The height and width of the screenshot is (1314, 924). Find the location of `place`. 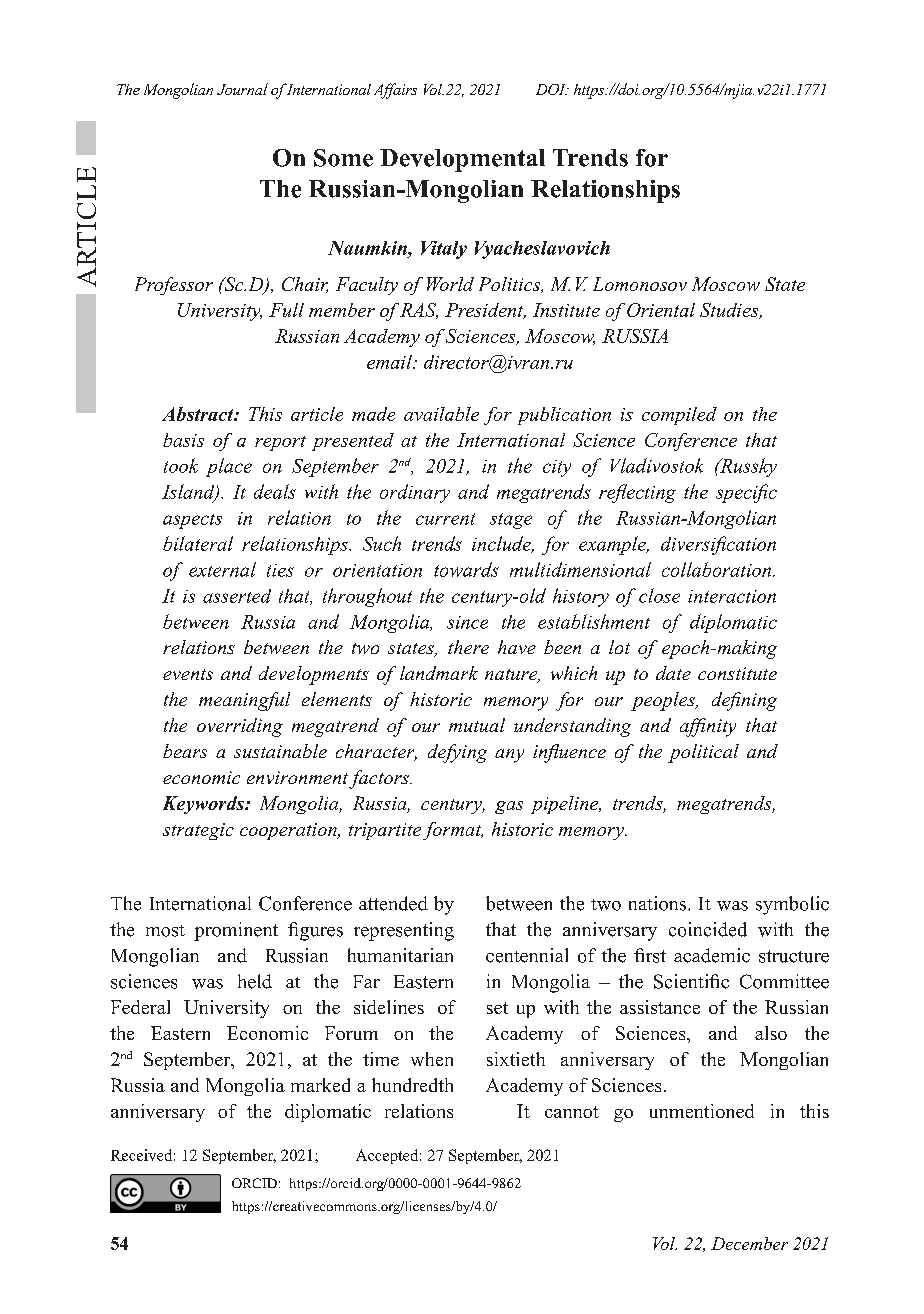

place is located at coordinates (229, 467).
